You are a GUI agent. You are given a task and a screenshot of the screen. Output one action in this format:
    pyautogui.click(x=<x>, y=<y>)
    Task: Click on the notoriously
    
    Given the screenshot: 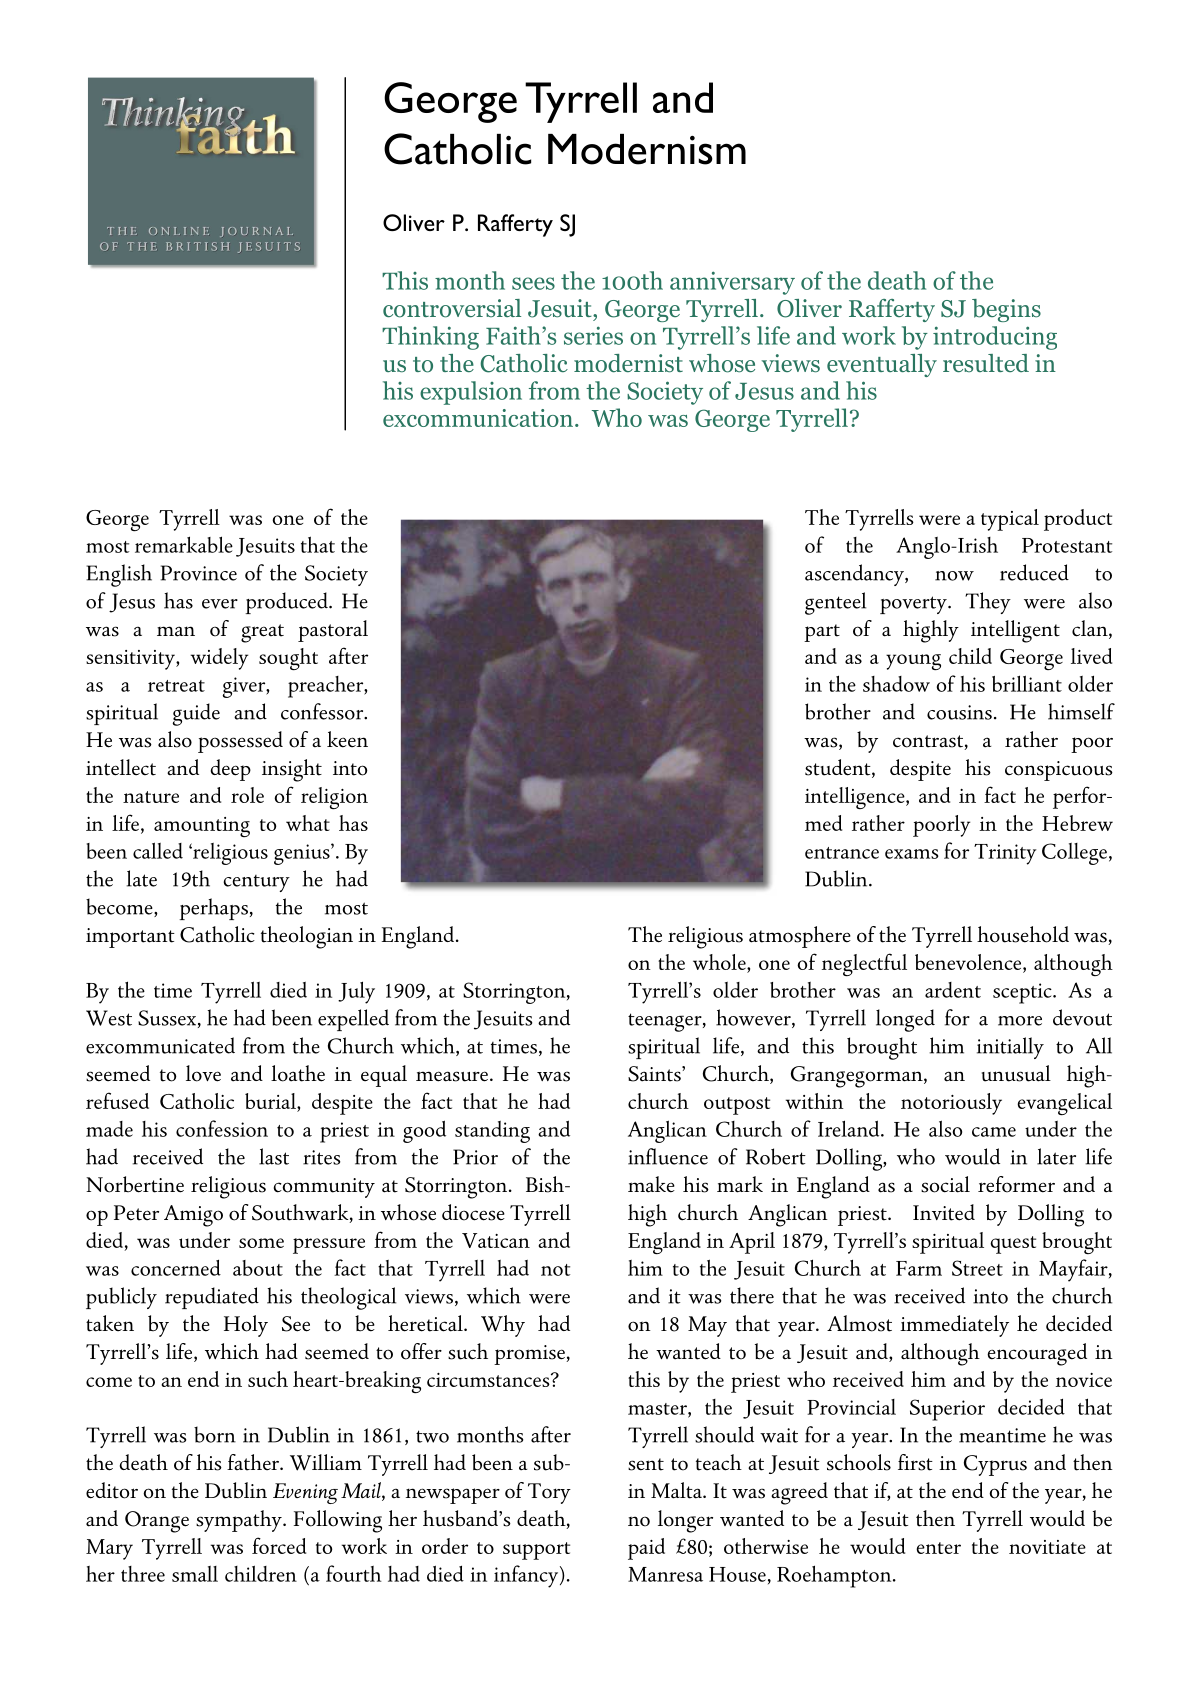 What is the action you would take?
    pyautogui.click(x=951, y=1104)
